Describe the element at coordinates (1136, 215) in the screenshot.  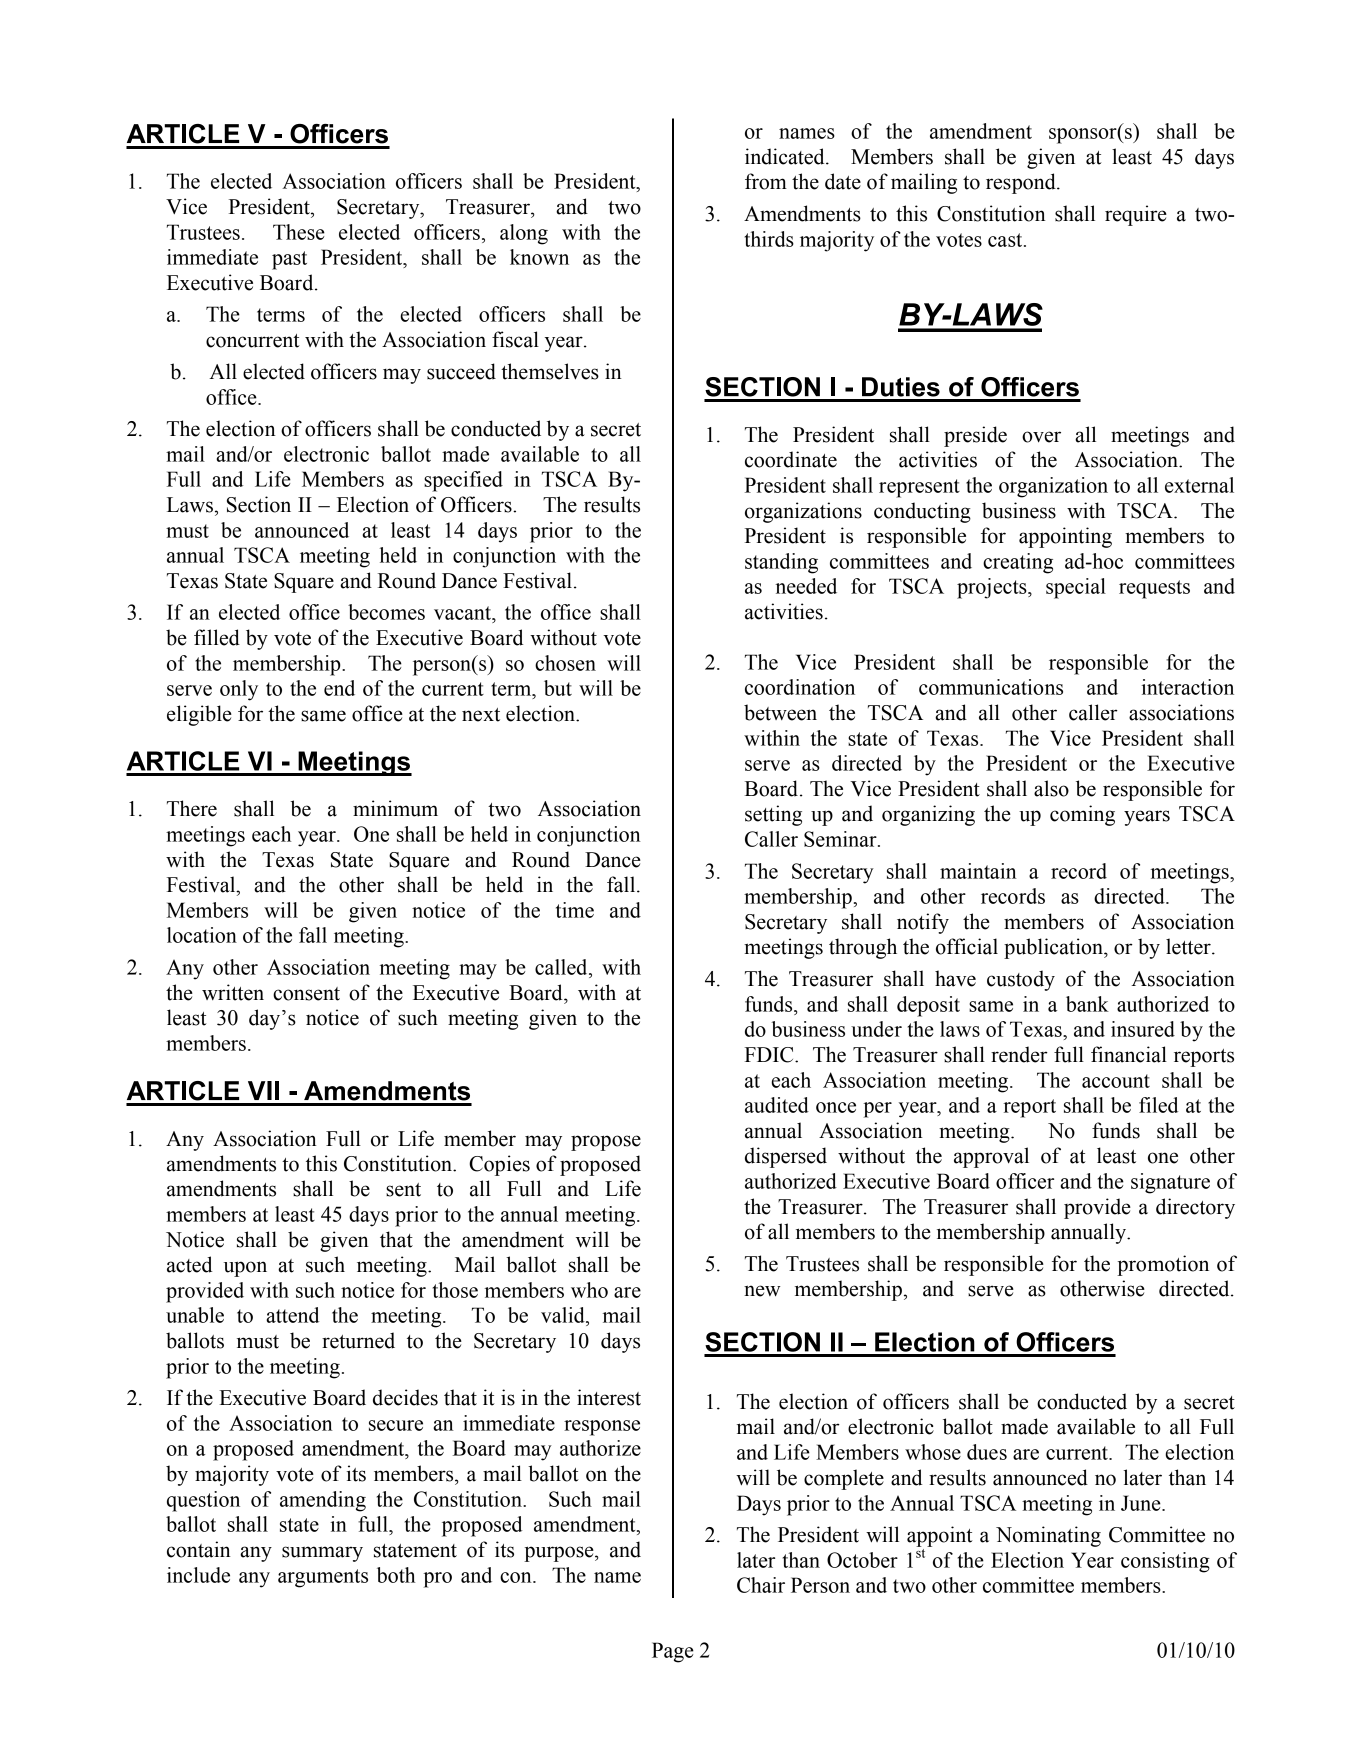
I see `require` at that location.
